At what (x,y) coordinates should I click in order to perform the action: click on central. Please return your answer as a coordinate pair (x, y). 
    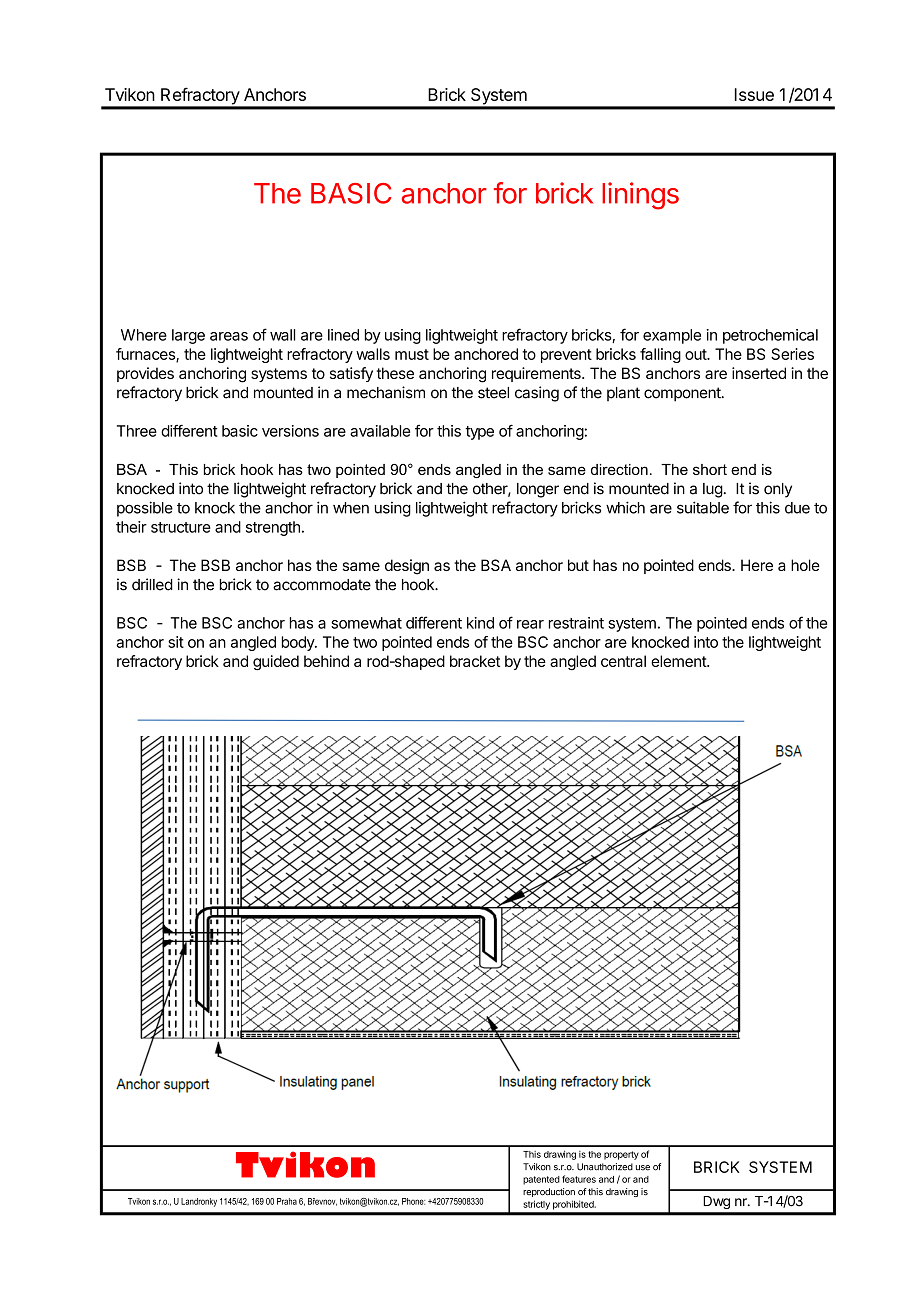
    Looking at the image, I should click on (623, 661).
